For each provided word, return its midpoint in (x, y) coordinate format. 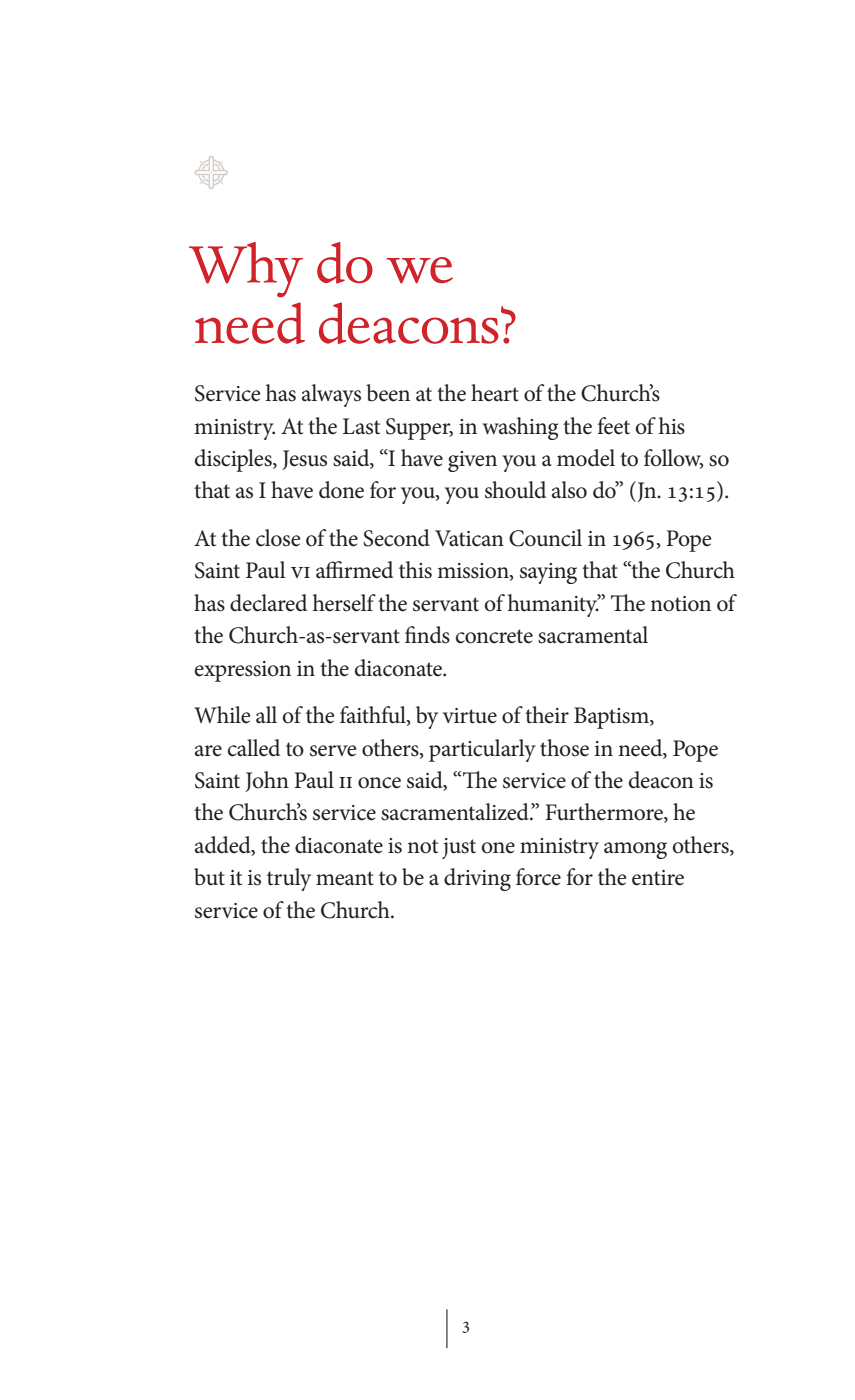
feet (613, 426)
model (586, 458)
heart (495, 393)
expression (242, 671)
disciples (234, 460)
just (459, 848)
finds (427, 635)
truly (289, 879)
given (472, 461)
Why (246, 269)
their (547, 715)
